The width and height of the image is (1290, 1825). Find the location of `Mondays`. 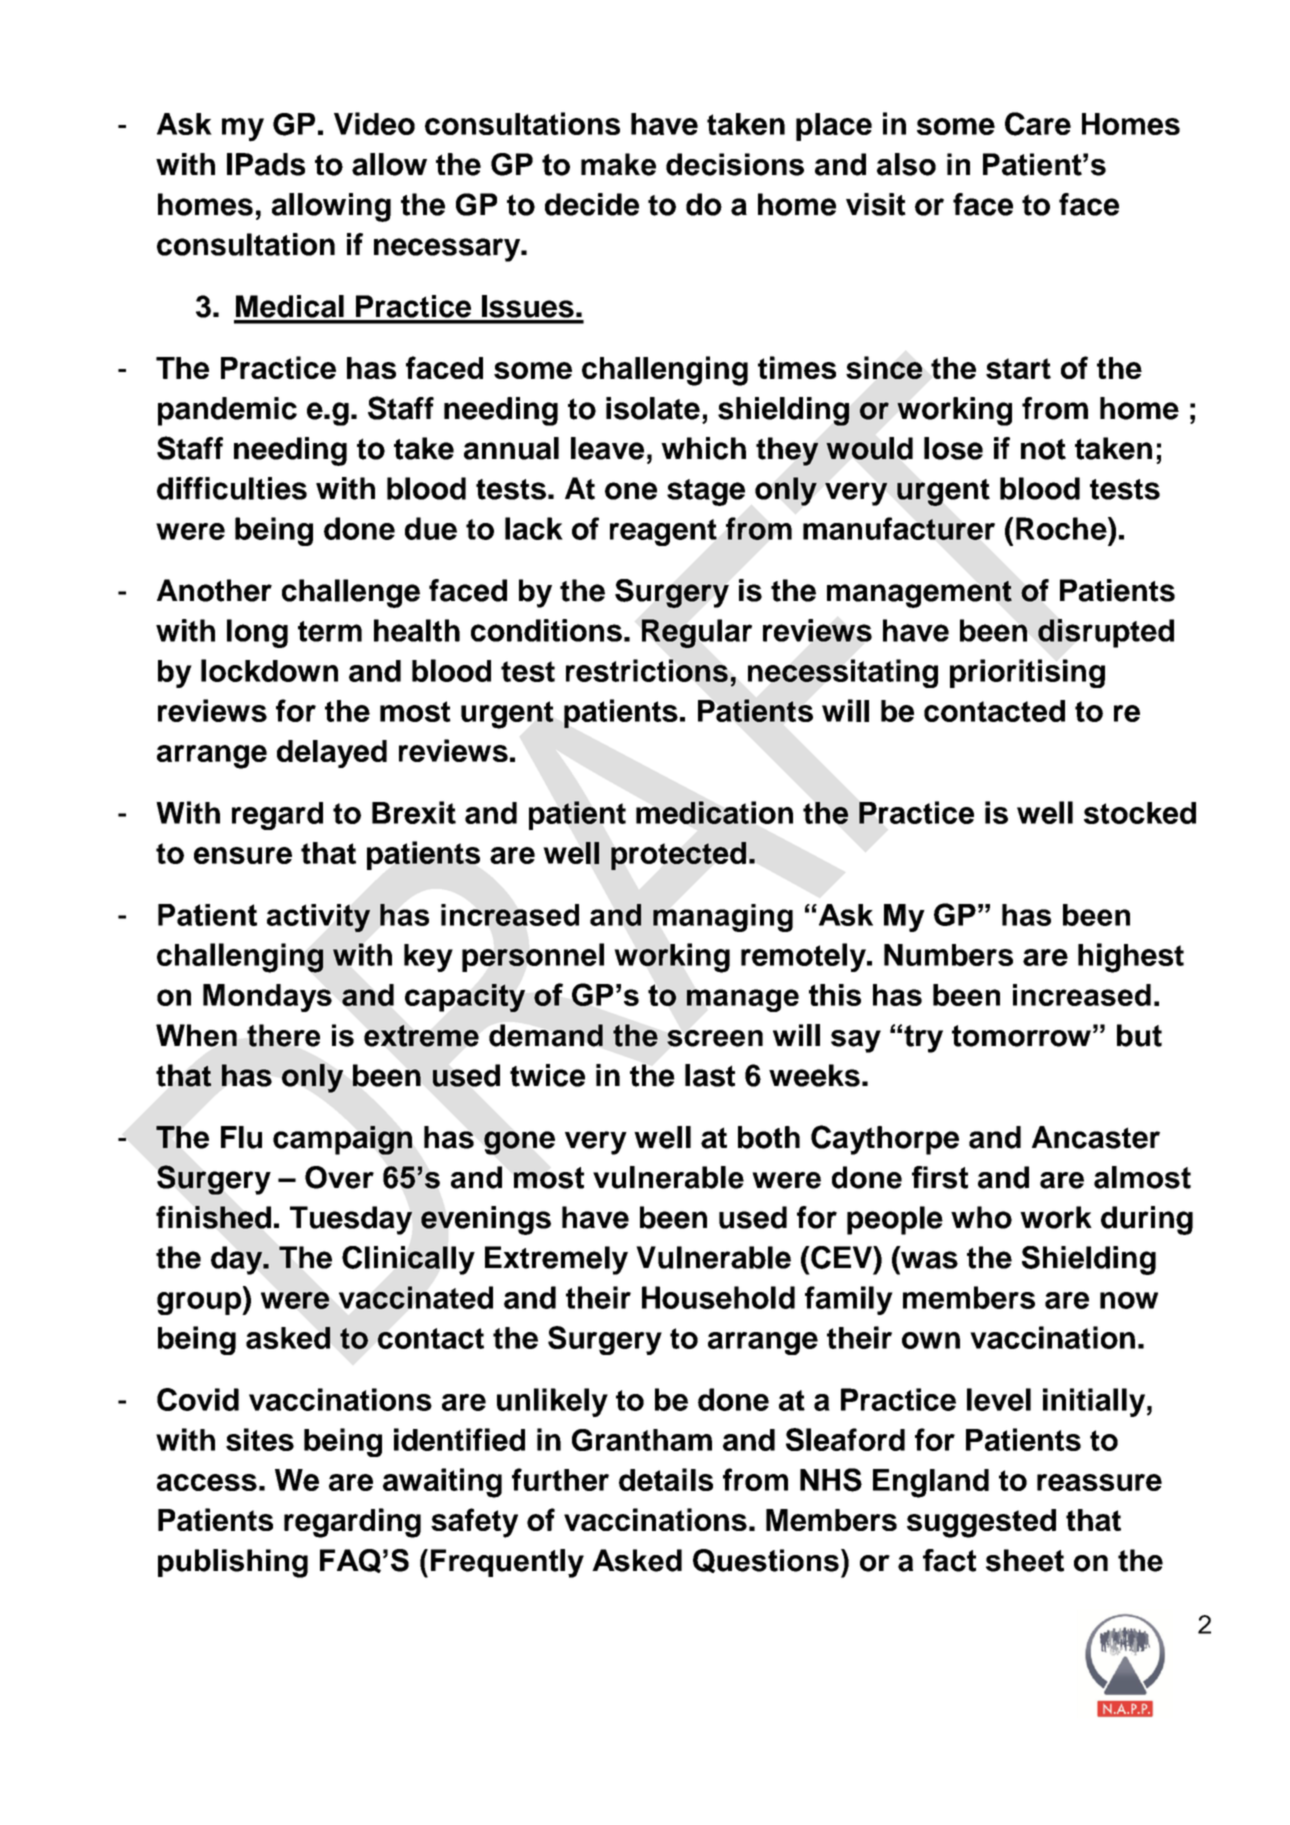

Mondays is located at coordinates (267, 998).
